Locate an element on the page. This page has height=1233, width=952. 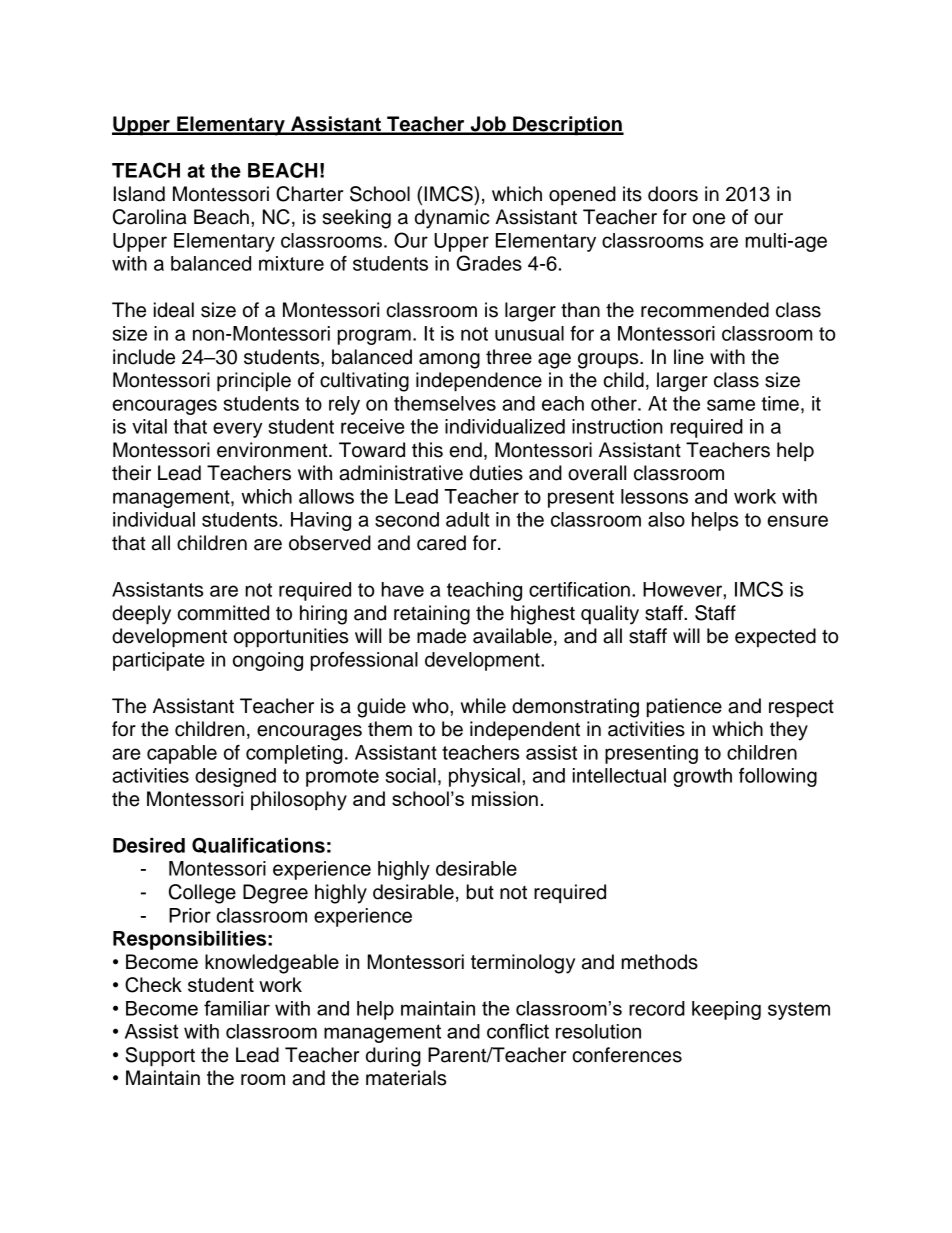
mission is located at coordinates (505, 798).
